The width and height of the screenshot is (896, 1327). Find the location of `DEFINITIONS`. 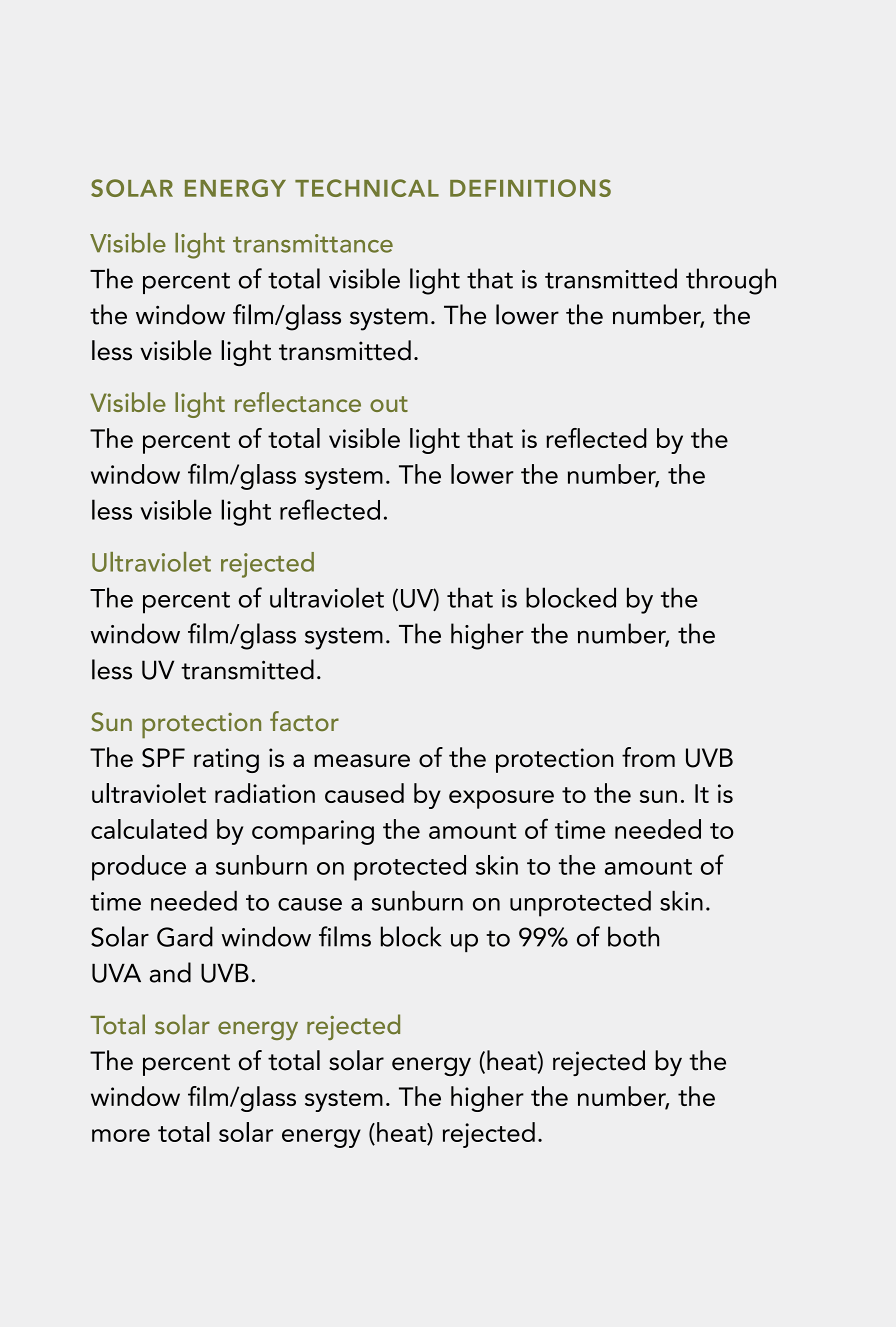

DEFINITIONS is located at coordinates (530, 188).
